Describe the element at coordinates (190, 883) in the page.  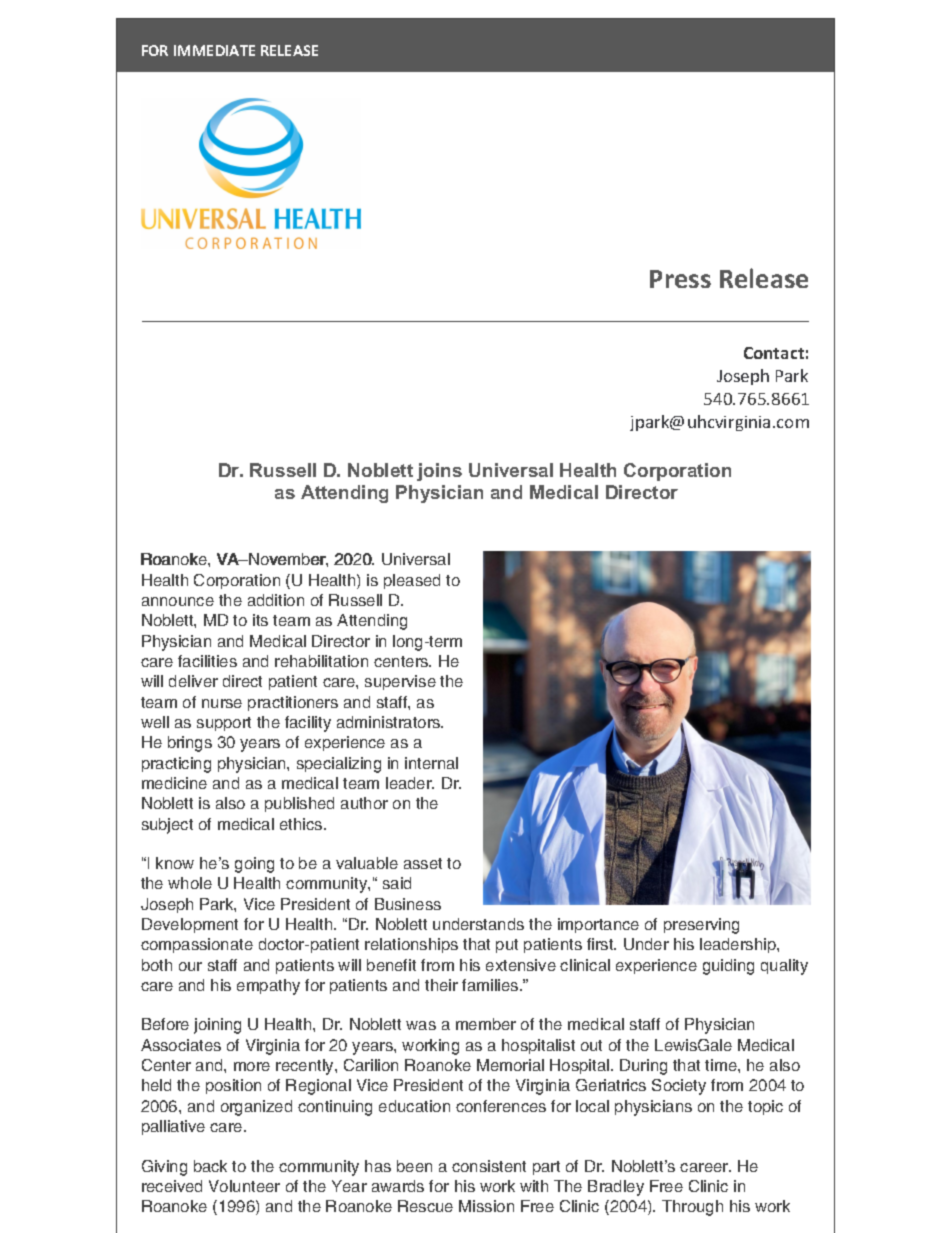
I see `whole` at that location.
